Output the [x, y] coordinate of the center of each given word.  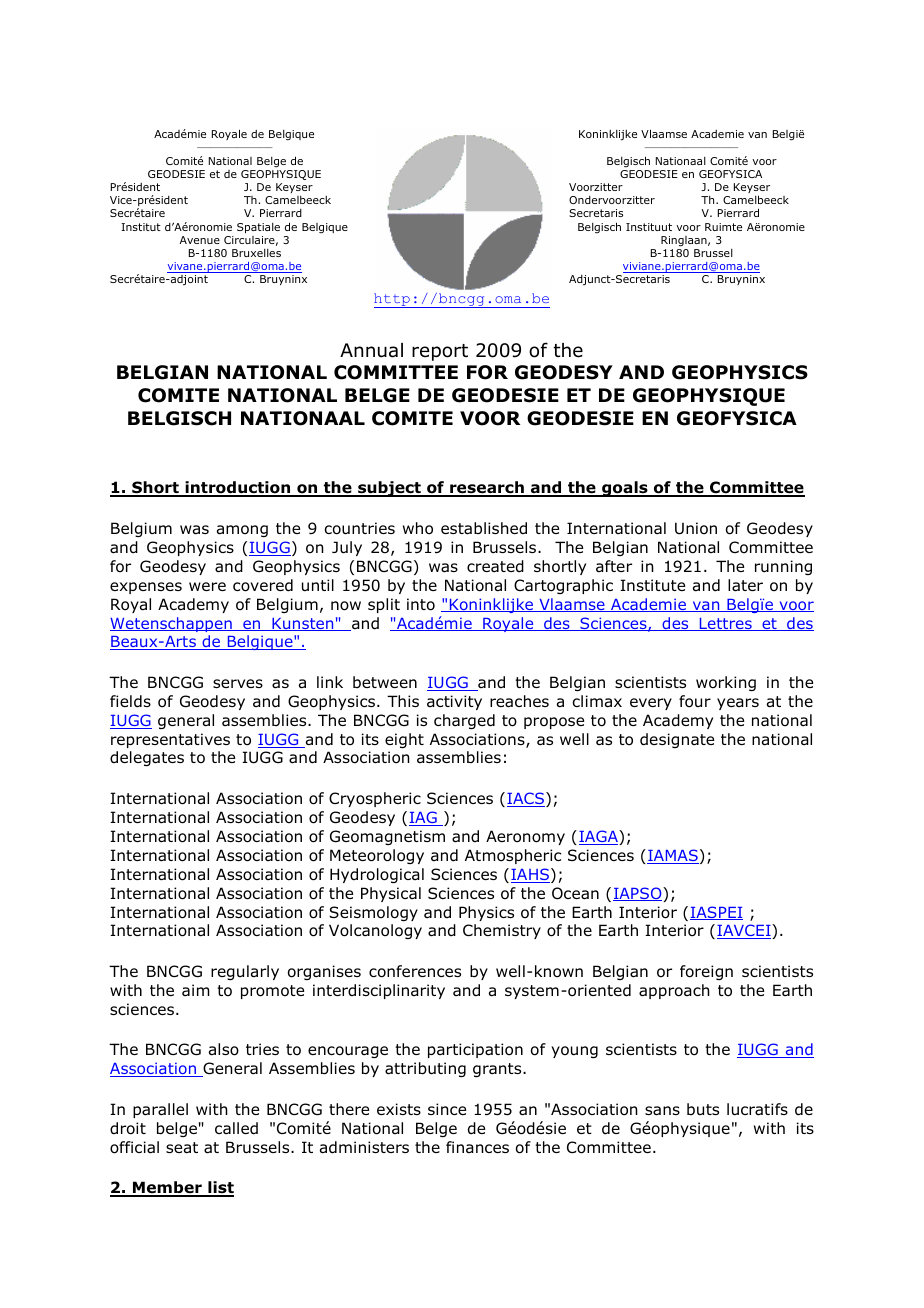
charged [464, 721]
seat [182, 1148]
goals [625, 489]
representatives [170, 740]
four [695, 701]
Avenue [200, 240]
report [440, 352]
